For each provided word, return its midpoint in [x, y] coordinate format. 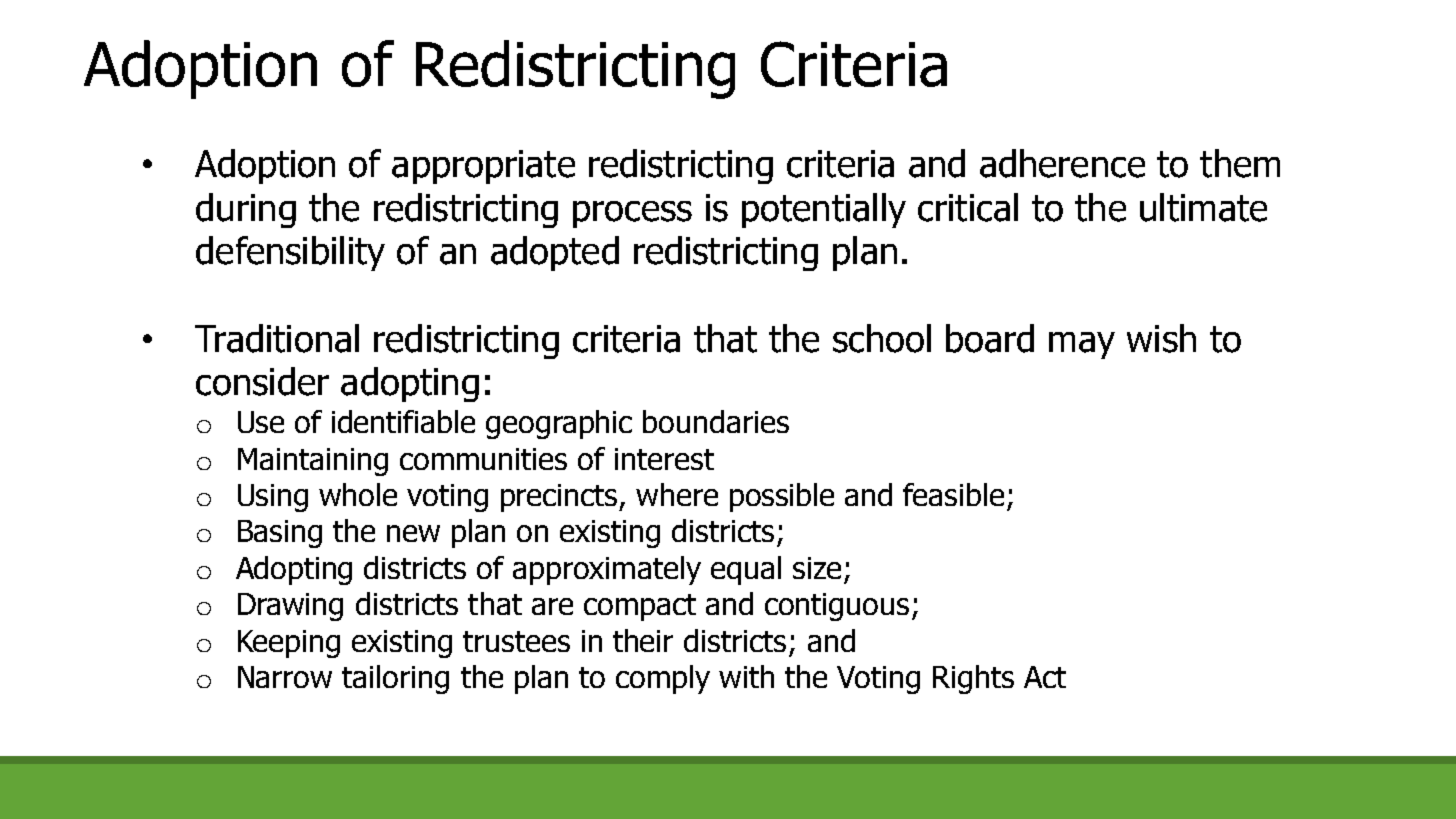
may [1082, 345]
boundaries [716, 421]
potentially [824, 210]
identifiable [403, 421]
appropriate [483, 167]
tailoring [395, 679]
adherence [1062, 163]
